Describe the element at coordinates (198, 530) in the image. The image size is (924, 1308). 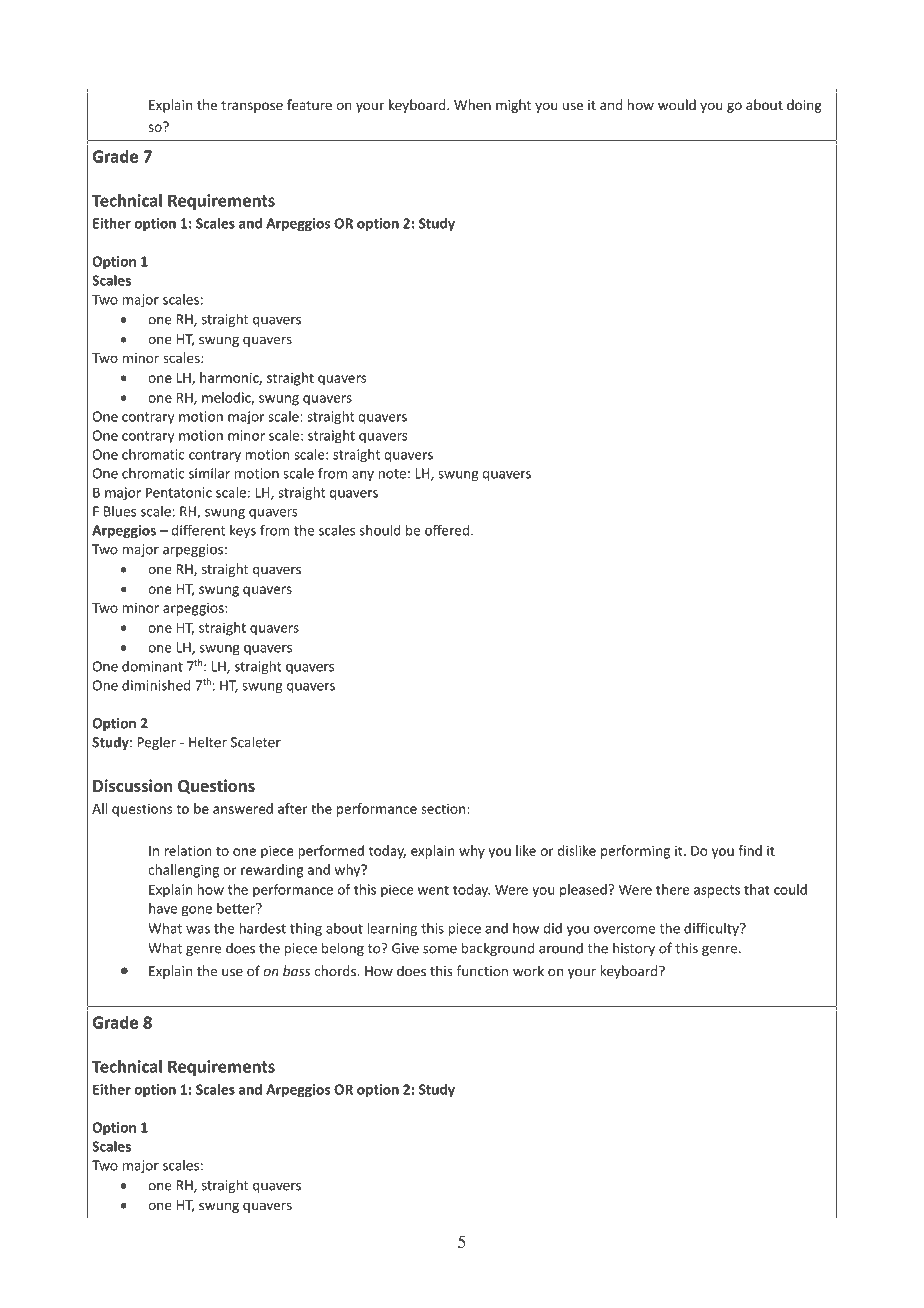
I see `different` at that location.
